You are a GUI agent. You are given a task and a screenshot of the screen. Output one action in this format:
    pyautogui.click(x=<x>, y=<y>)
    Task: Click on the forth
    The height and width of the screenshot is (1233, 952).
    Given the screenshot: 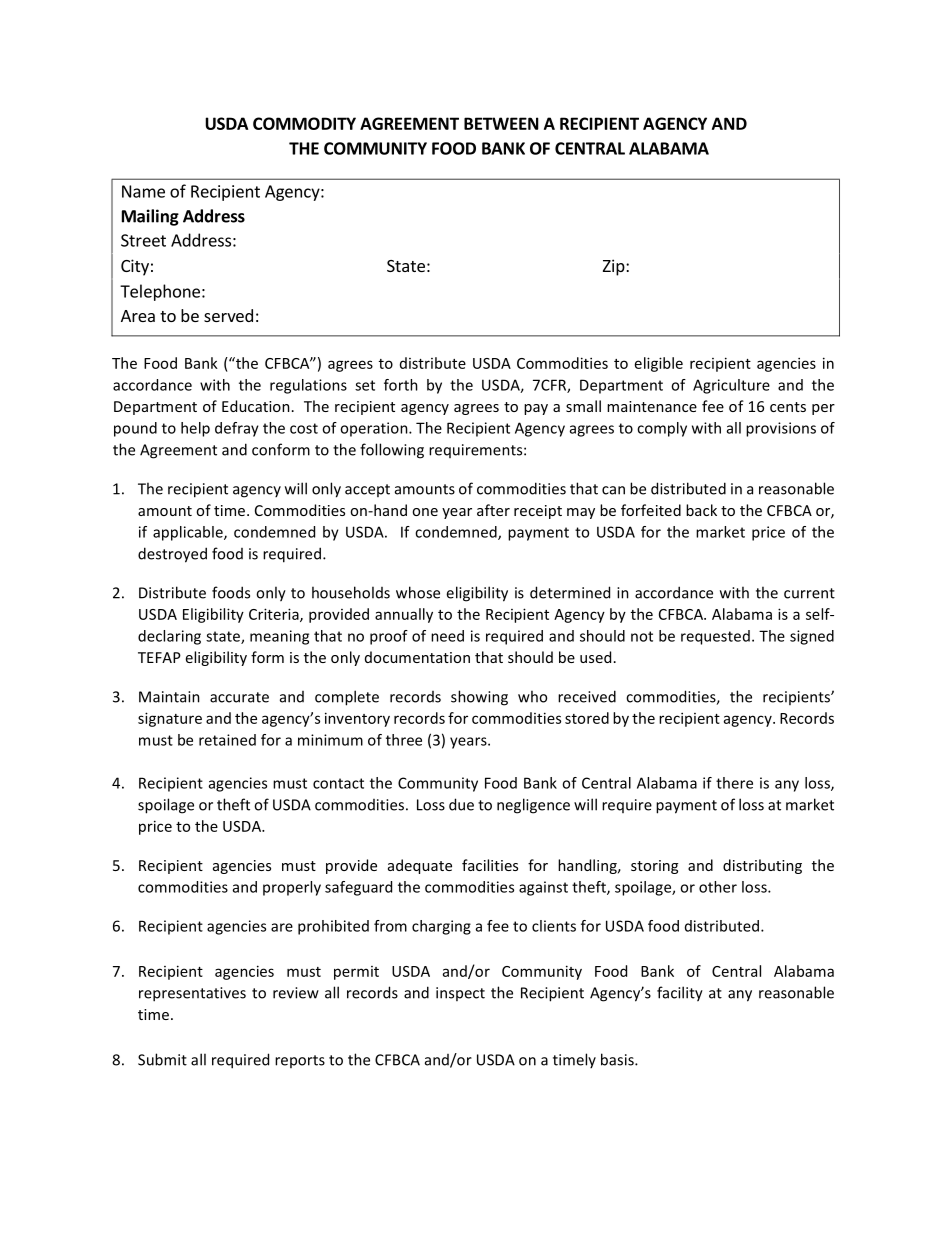 What is the action you would take?
    pyautogui.click(x=401, y=385)
